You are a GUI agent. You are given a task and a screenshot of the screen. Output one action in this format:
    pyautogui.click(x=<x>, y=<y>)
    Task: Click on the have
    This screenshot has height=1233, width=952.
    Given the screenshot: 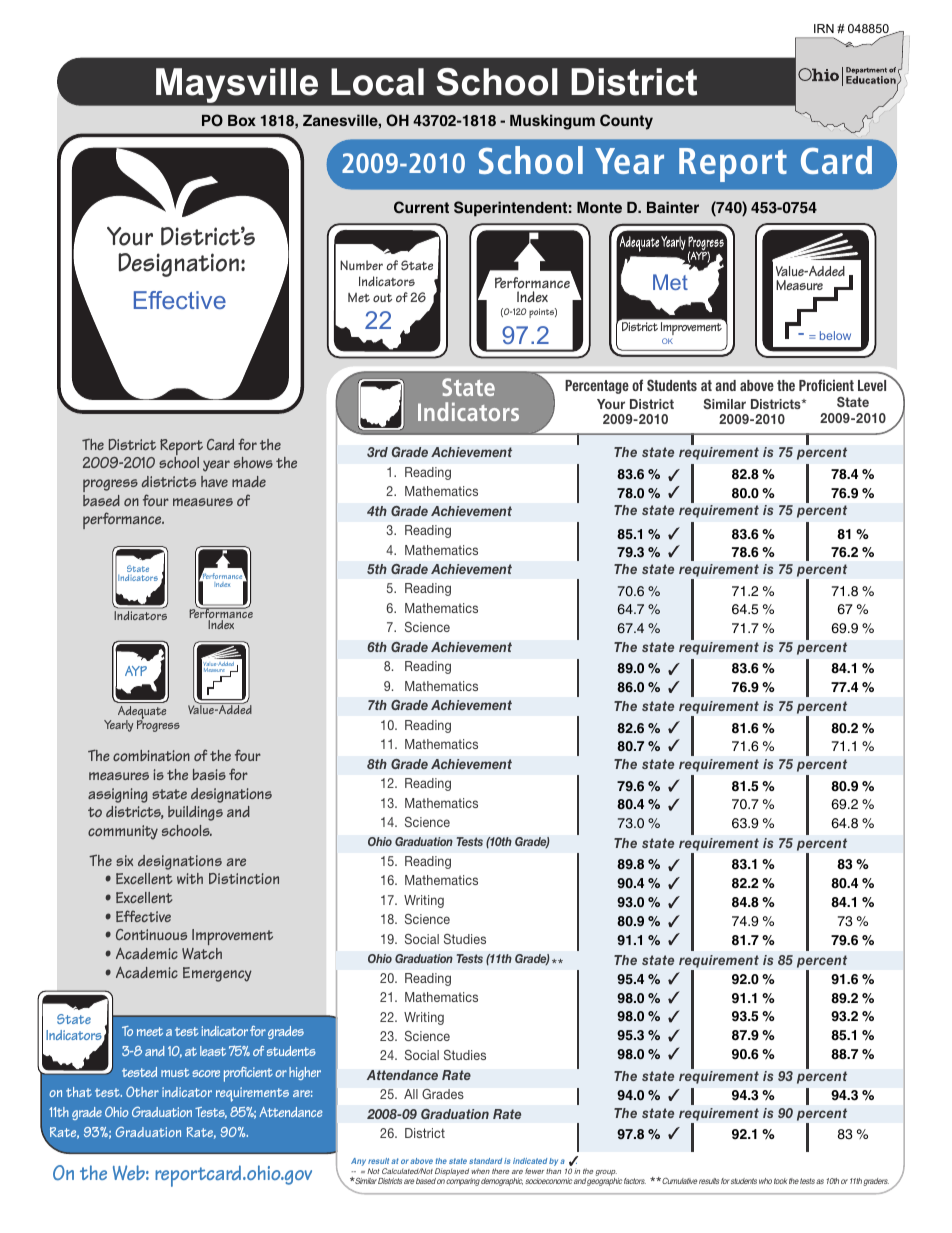 What is the action you would take?
    pyautogui.click(x=214, y=481)
